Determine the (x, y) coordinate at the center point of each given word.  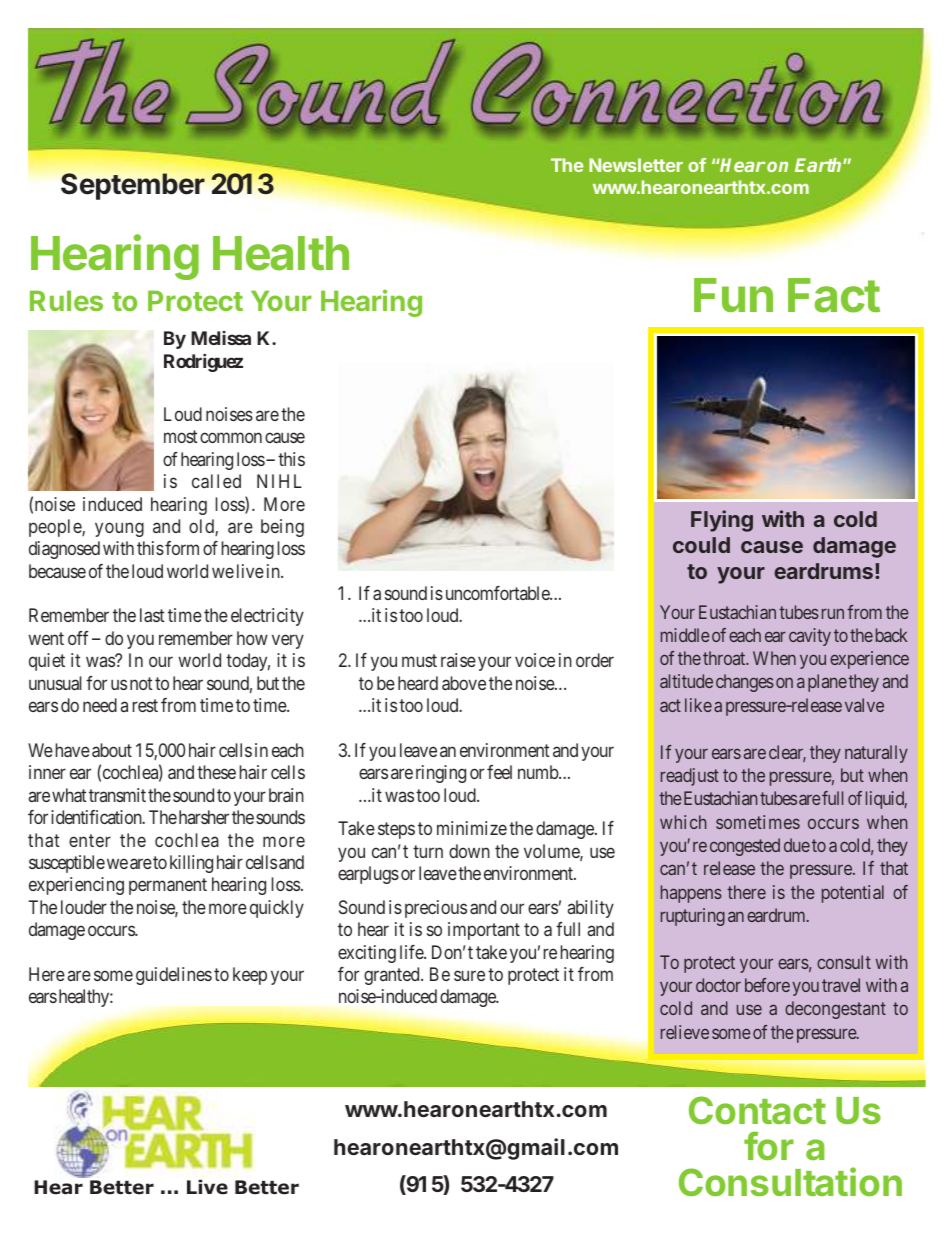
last (152, 615)
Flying (722, 521)
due (797, 845)
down (469, 851)
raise (458, 660)
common (231, 438)
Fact (834, 295)
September (133, 186)
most (181, 437)
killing (191, 864)
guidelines (174, 976)
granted (393, 976)
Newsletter (636, 165)
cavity (810, 637)
